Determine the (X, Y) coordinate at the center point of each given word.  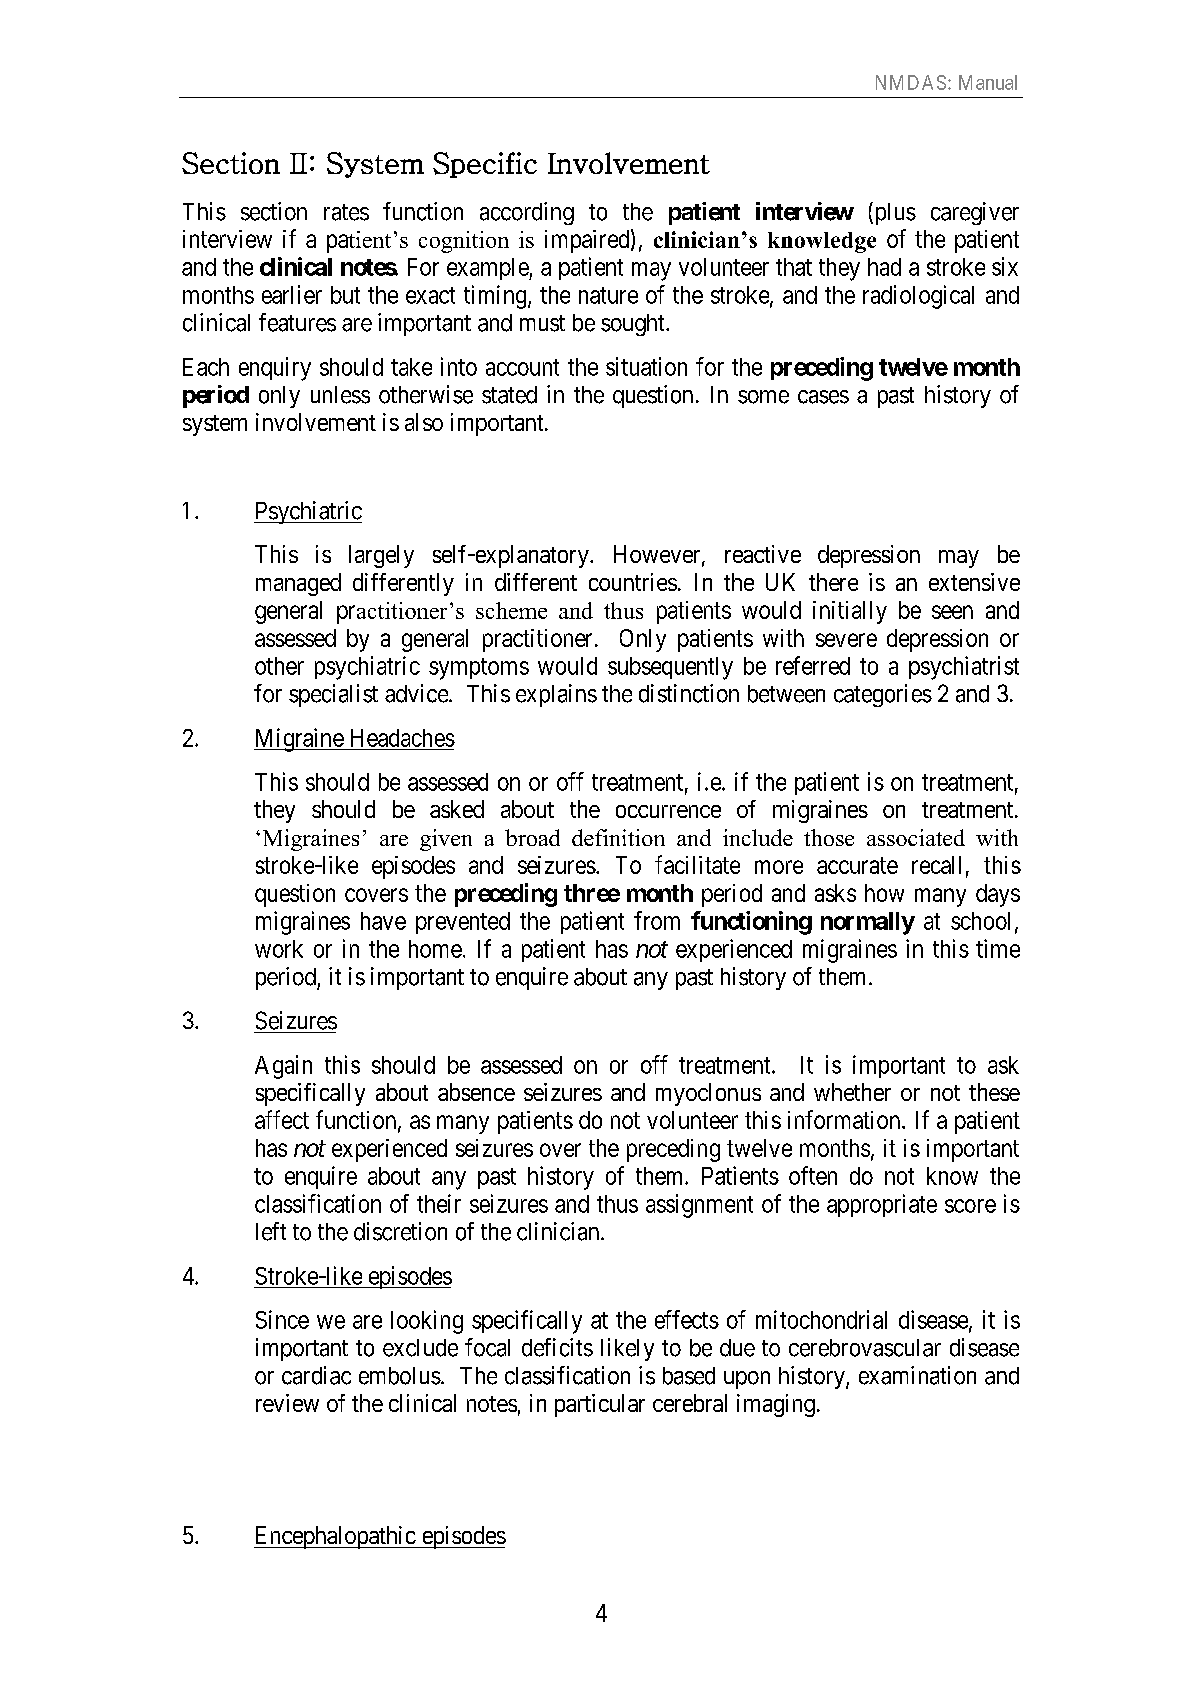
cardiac (316, 1375)
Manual (988, 82)
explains (556, 695)
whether (852, 1092)
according (527, 213)
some (763, 397)
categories (883, 695)
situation (646, 366)
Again (283, 1067)
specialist (333, 695)
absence (476, 1092)
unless (340, 395)
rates (346, 212)
